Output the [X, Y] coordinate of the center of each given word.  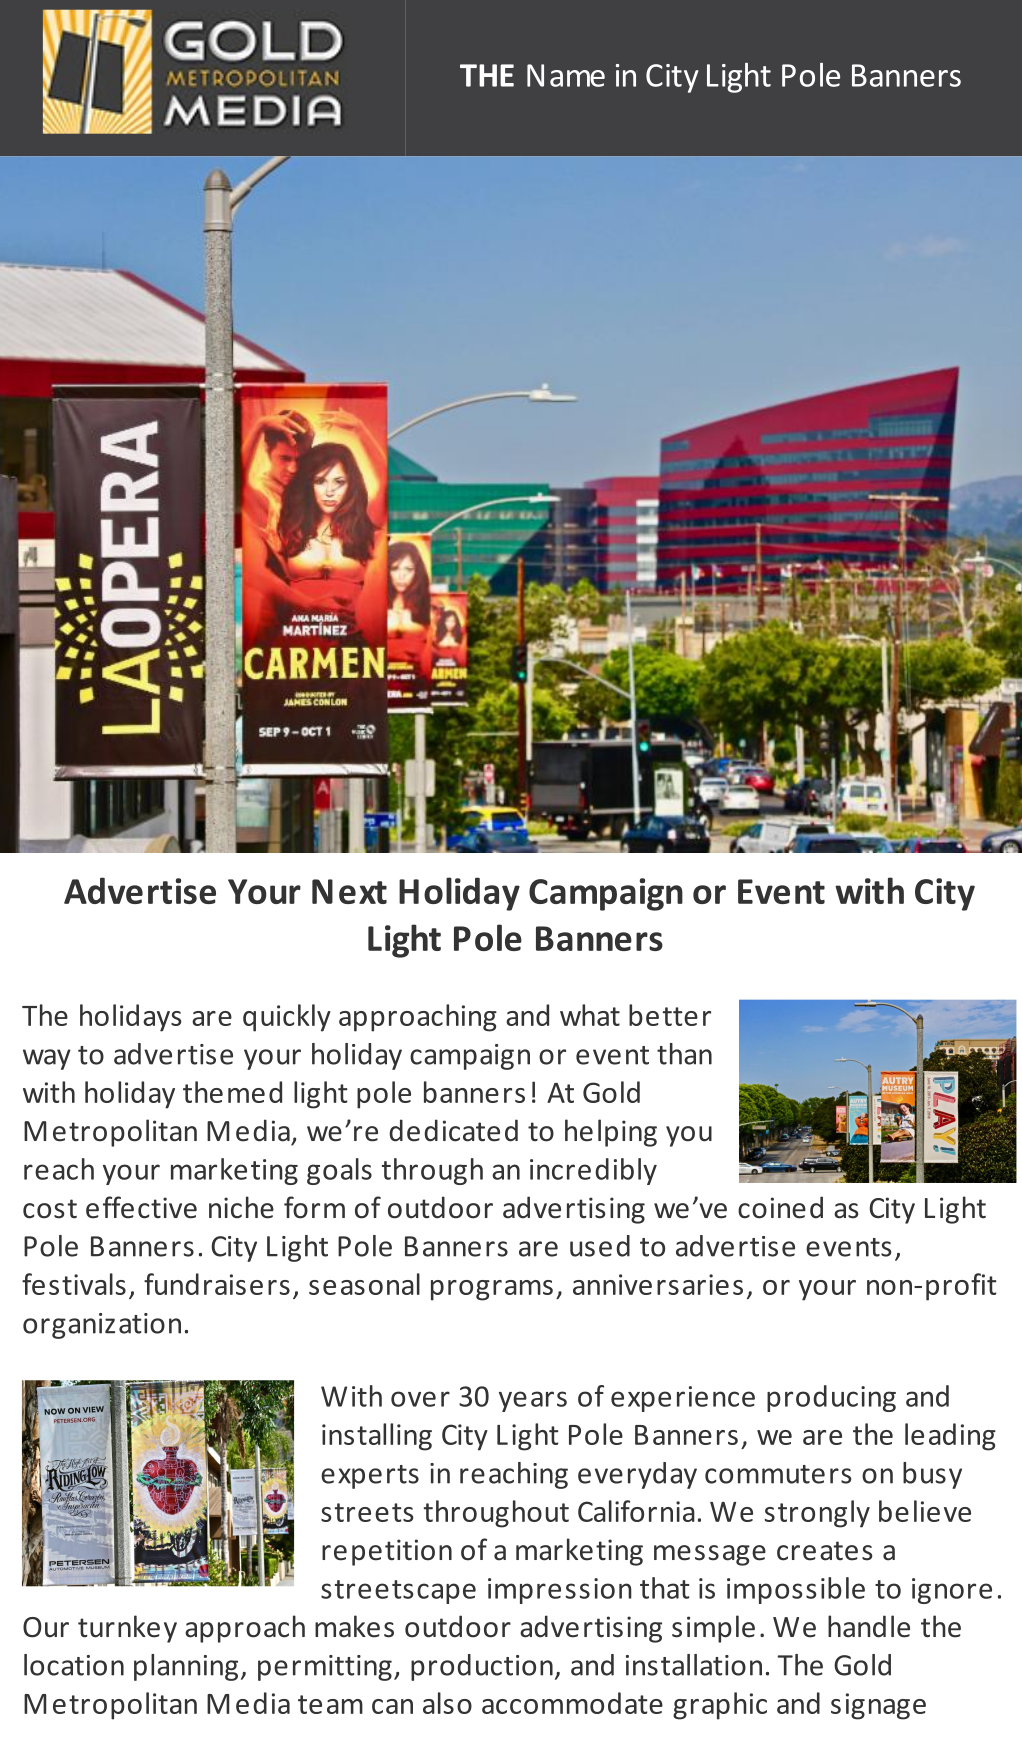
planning [186, 1667]
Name [566, 75]
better [670, 1015]
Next [349, 891]
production [482, 1667]
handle [869, 1626]
